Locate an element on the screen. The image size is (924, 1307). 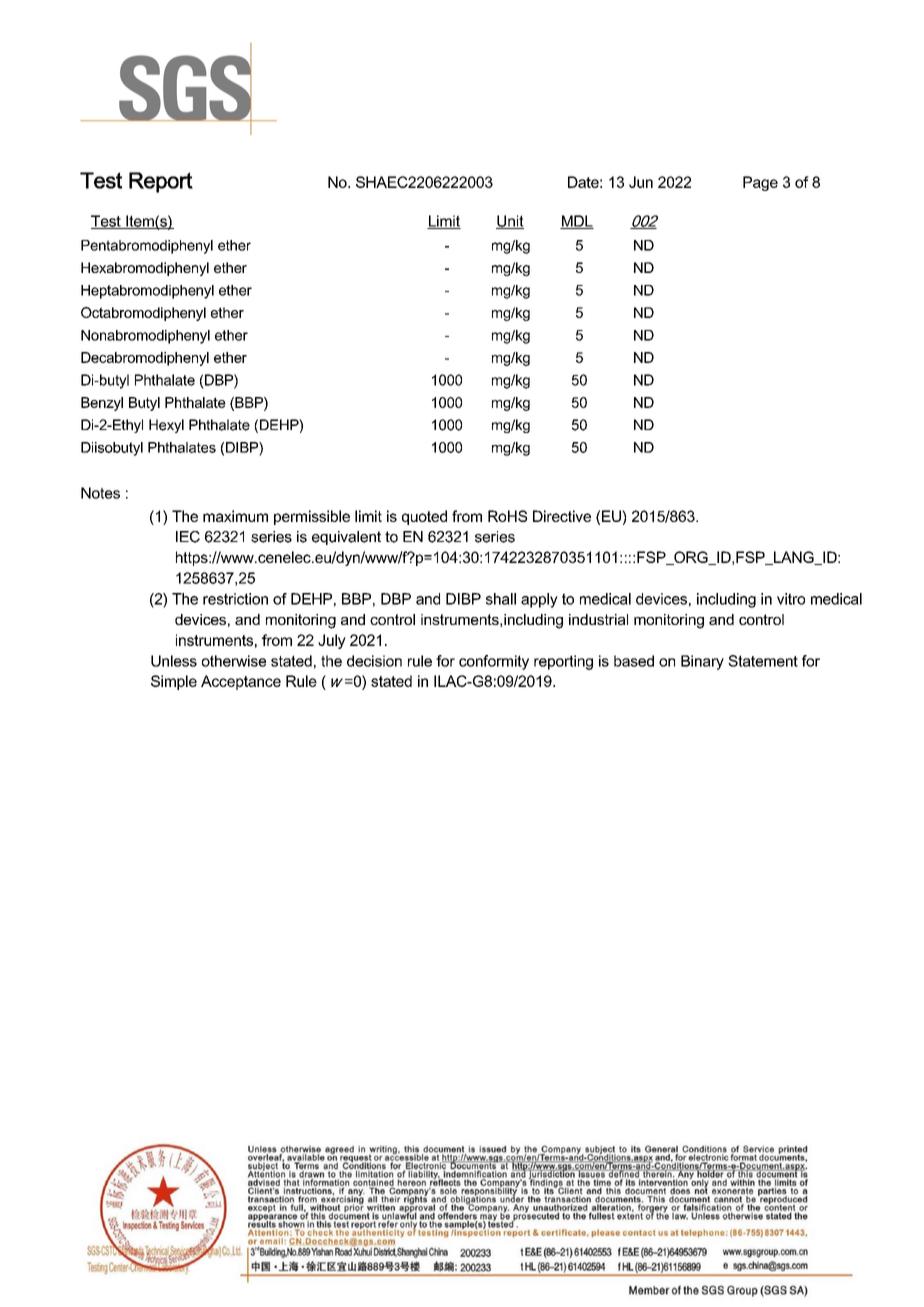
quoted is located at coordinates (424, 517).
